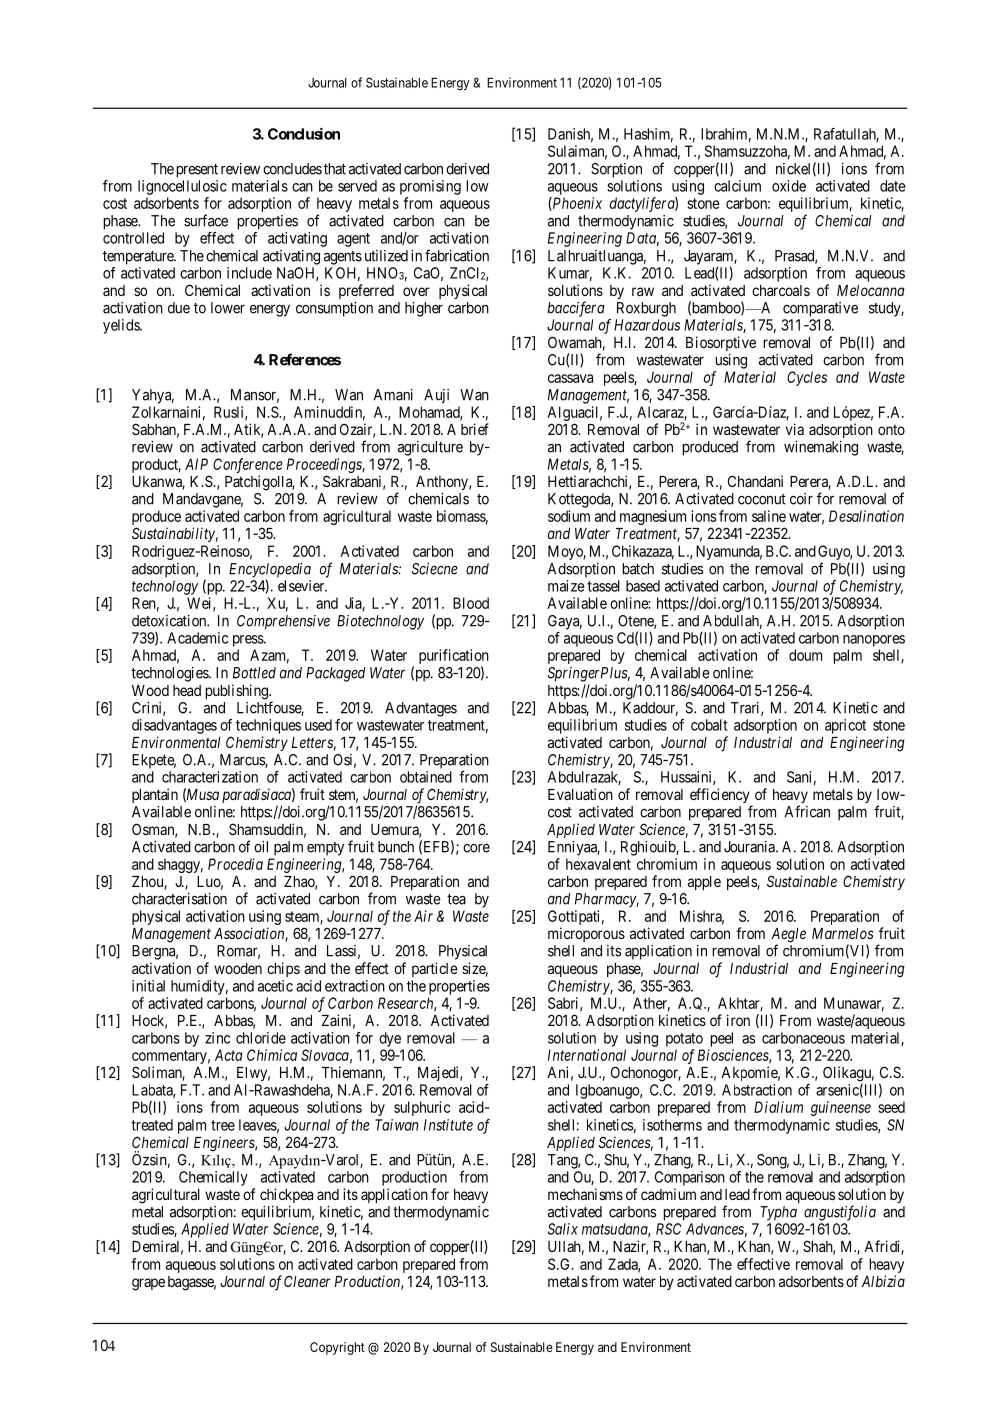 This page has height=1414, width=1000. I want to click on grape, so click(148, 1284).
